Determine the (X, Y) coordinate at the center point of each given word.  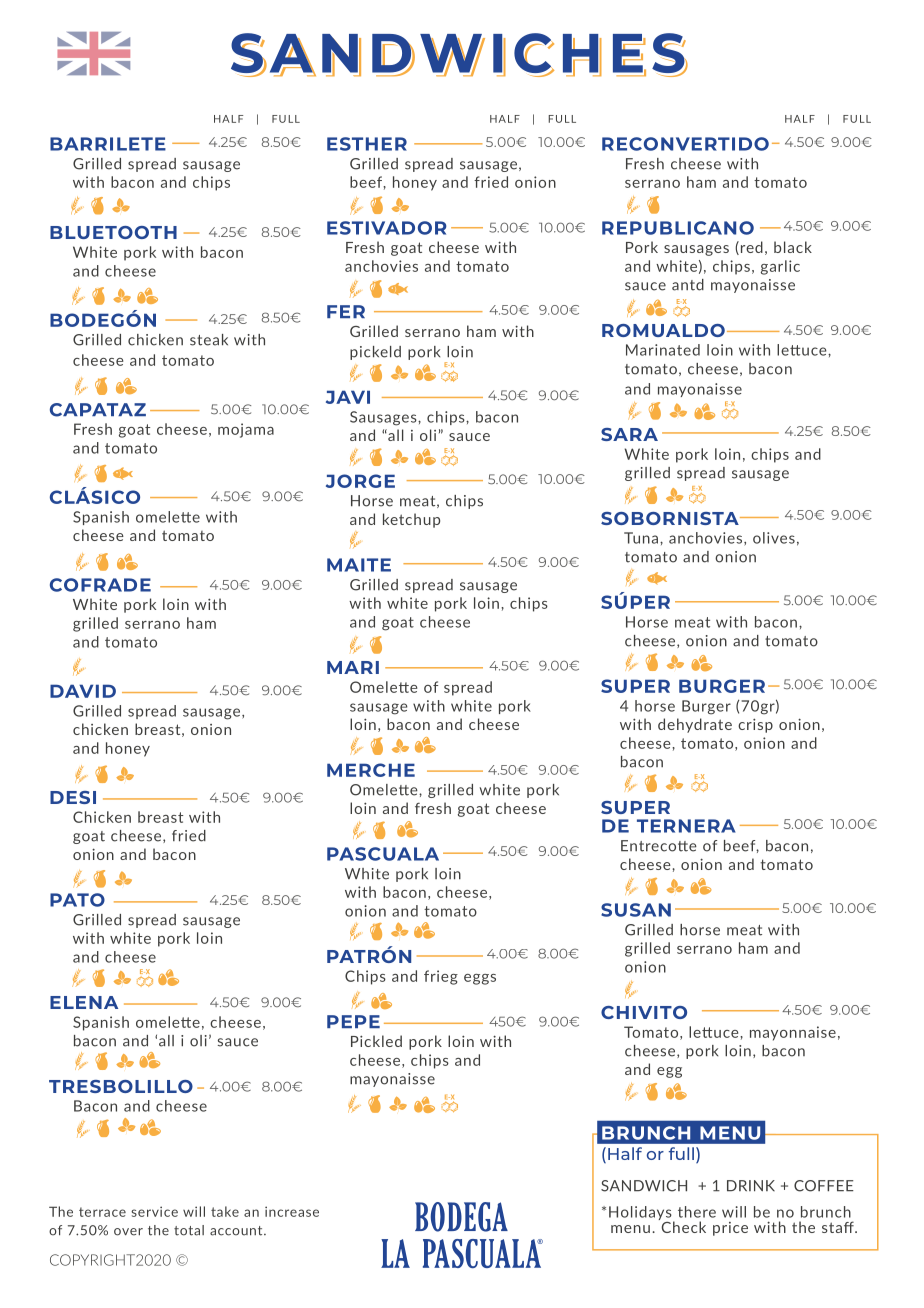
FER (346, 311)
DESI (73, 797)
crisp (755, 725)
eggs (480, 979)
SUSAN (636, 910)
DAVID (83, 691)
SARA (629, 434)
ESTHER (367, 144)
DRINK (751, 1186)
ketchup (411, 520)
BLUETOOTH (113, 232)
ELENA (84, 1002)
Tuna (641, 538)
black (793, 247)
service (154, 1211)
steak (209, 340)
